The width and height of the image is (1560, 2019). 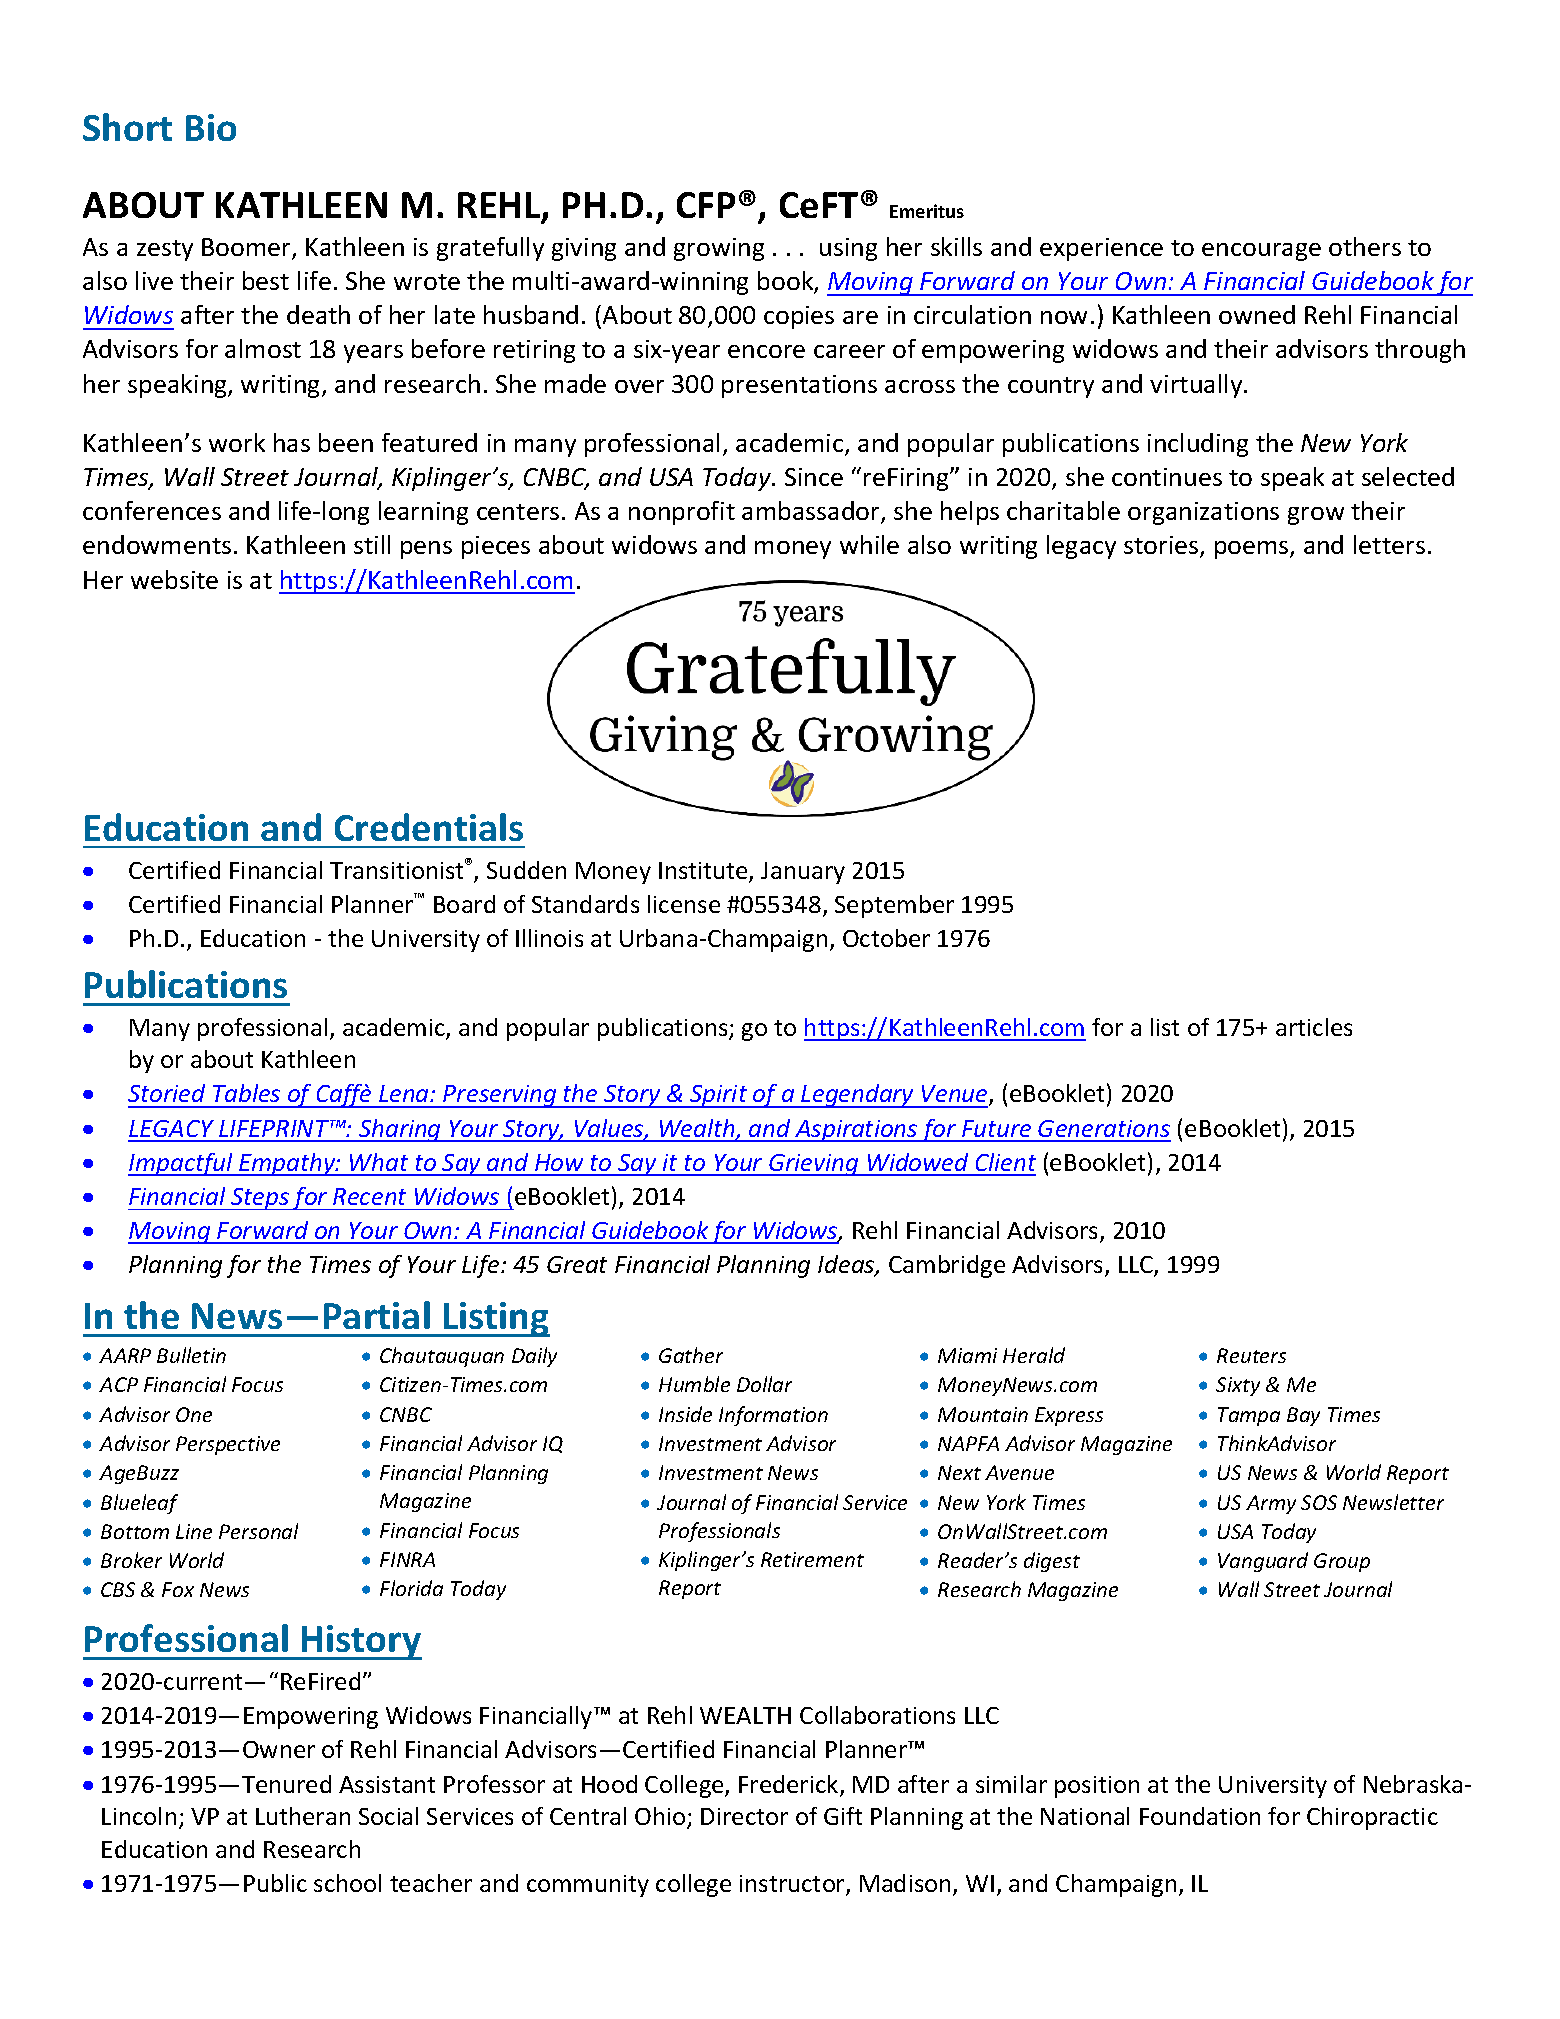 I want to click on Steps, so click(x=260, y=1199).
